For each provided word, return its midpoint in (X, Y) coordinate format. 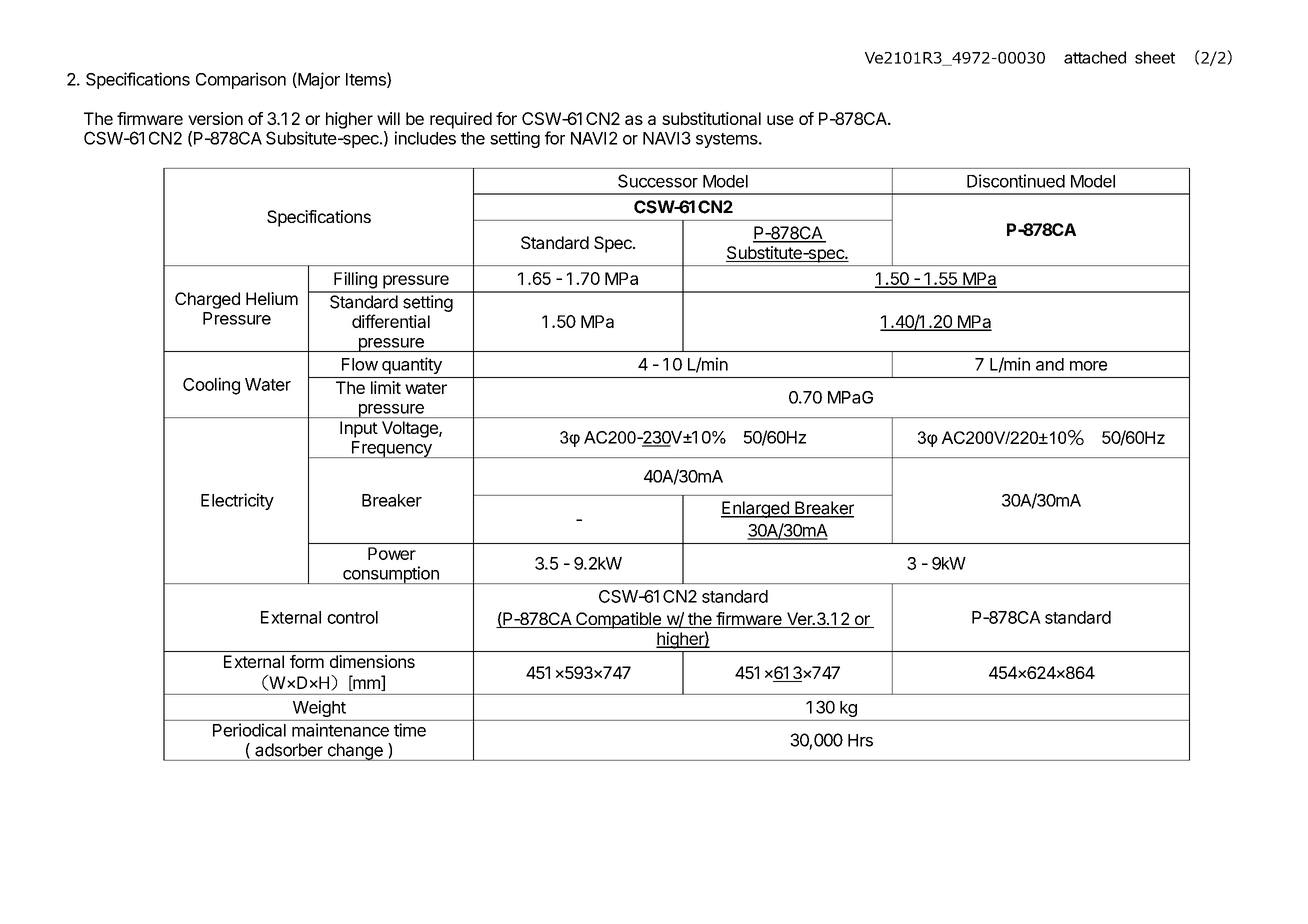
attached (1095, 57)
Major (318, 80)
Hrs (860, 740)
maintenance (340, 730)
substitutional (711, 118)
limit (386, 387)
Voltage (411, 429)
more (1088, 366)
